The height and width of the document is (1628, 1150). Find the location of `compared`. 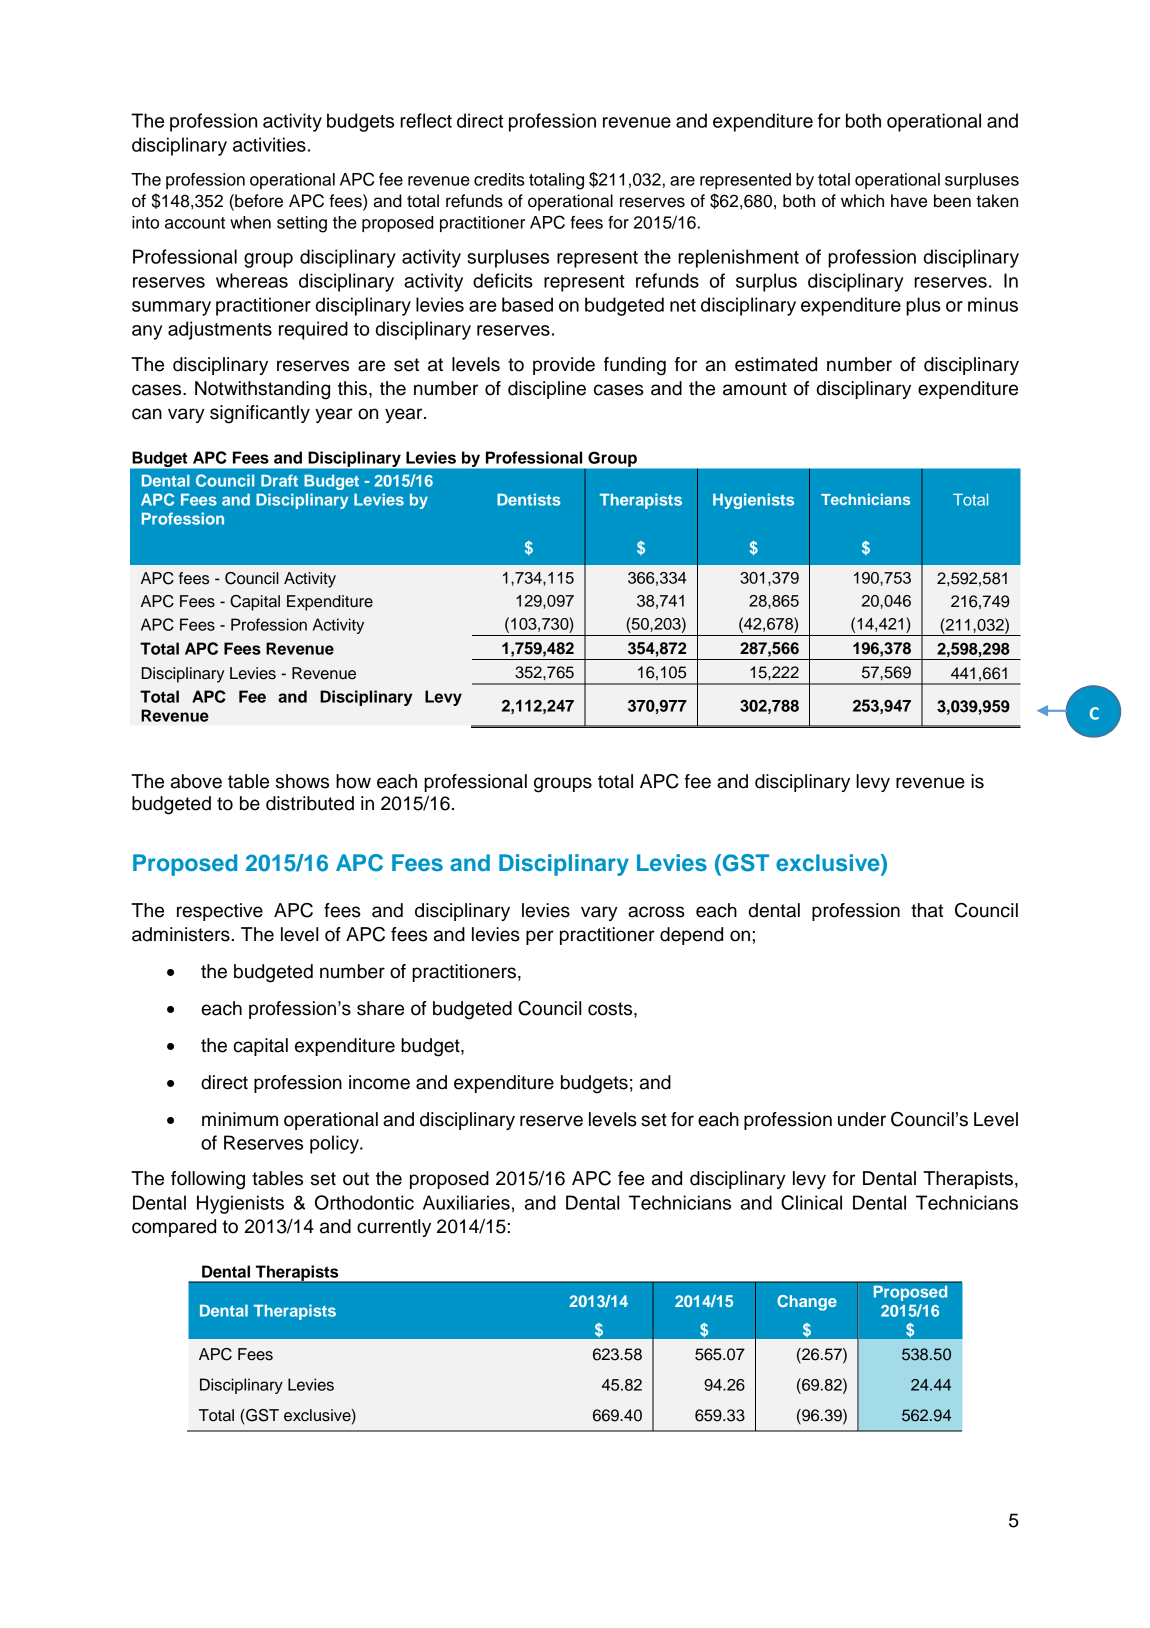

compared is located at coordinates (174, 1228).
